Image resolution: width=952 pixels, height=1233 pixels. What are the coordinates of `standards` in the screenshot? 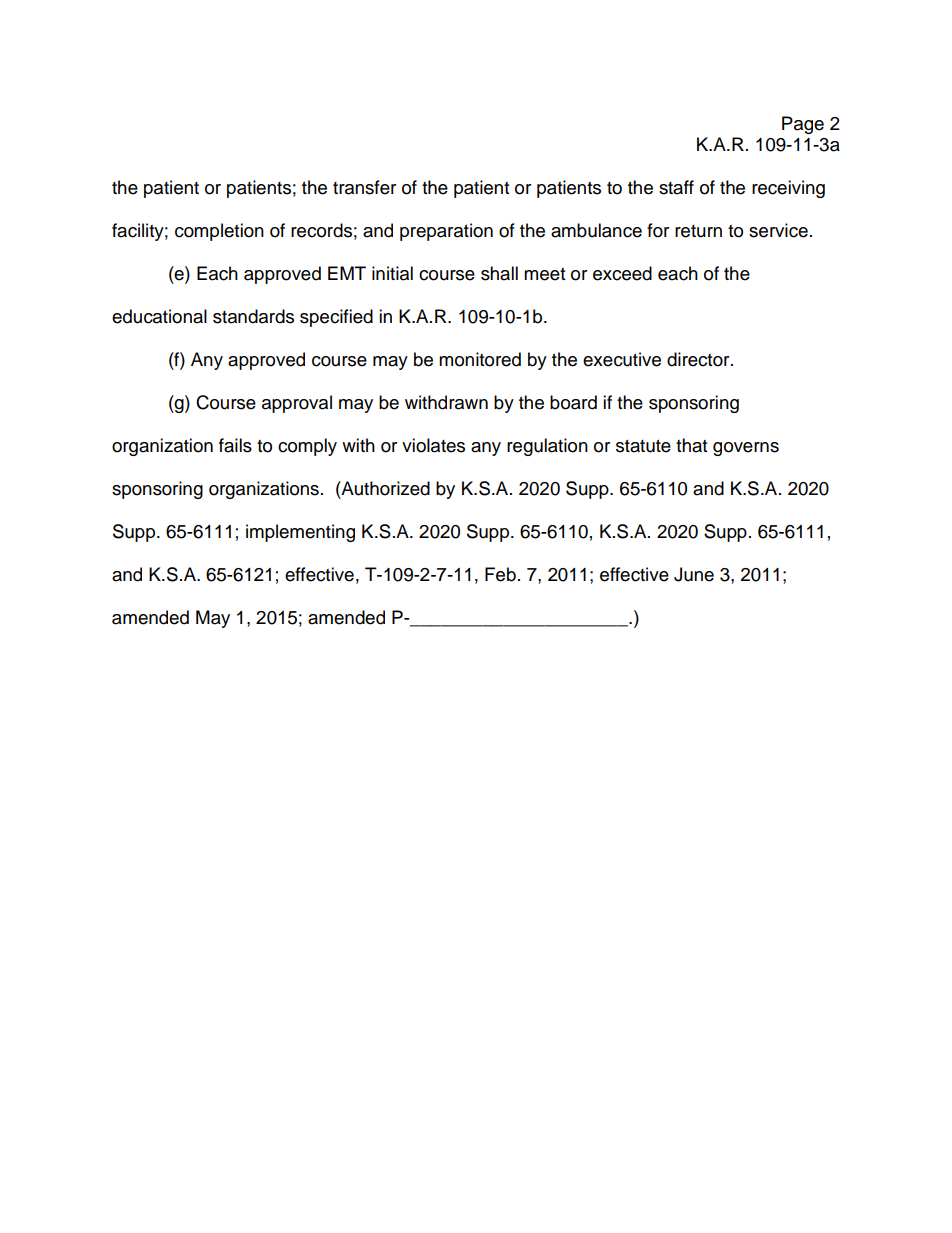 It's located at (253, 316).
